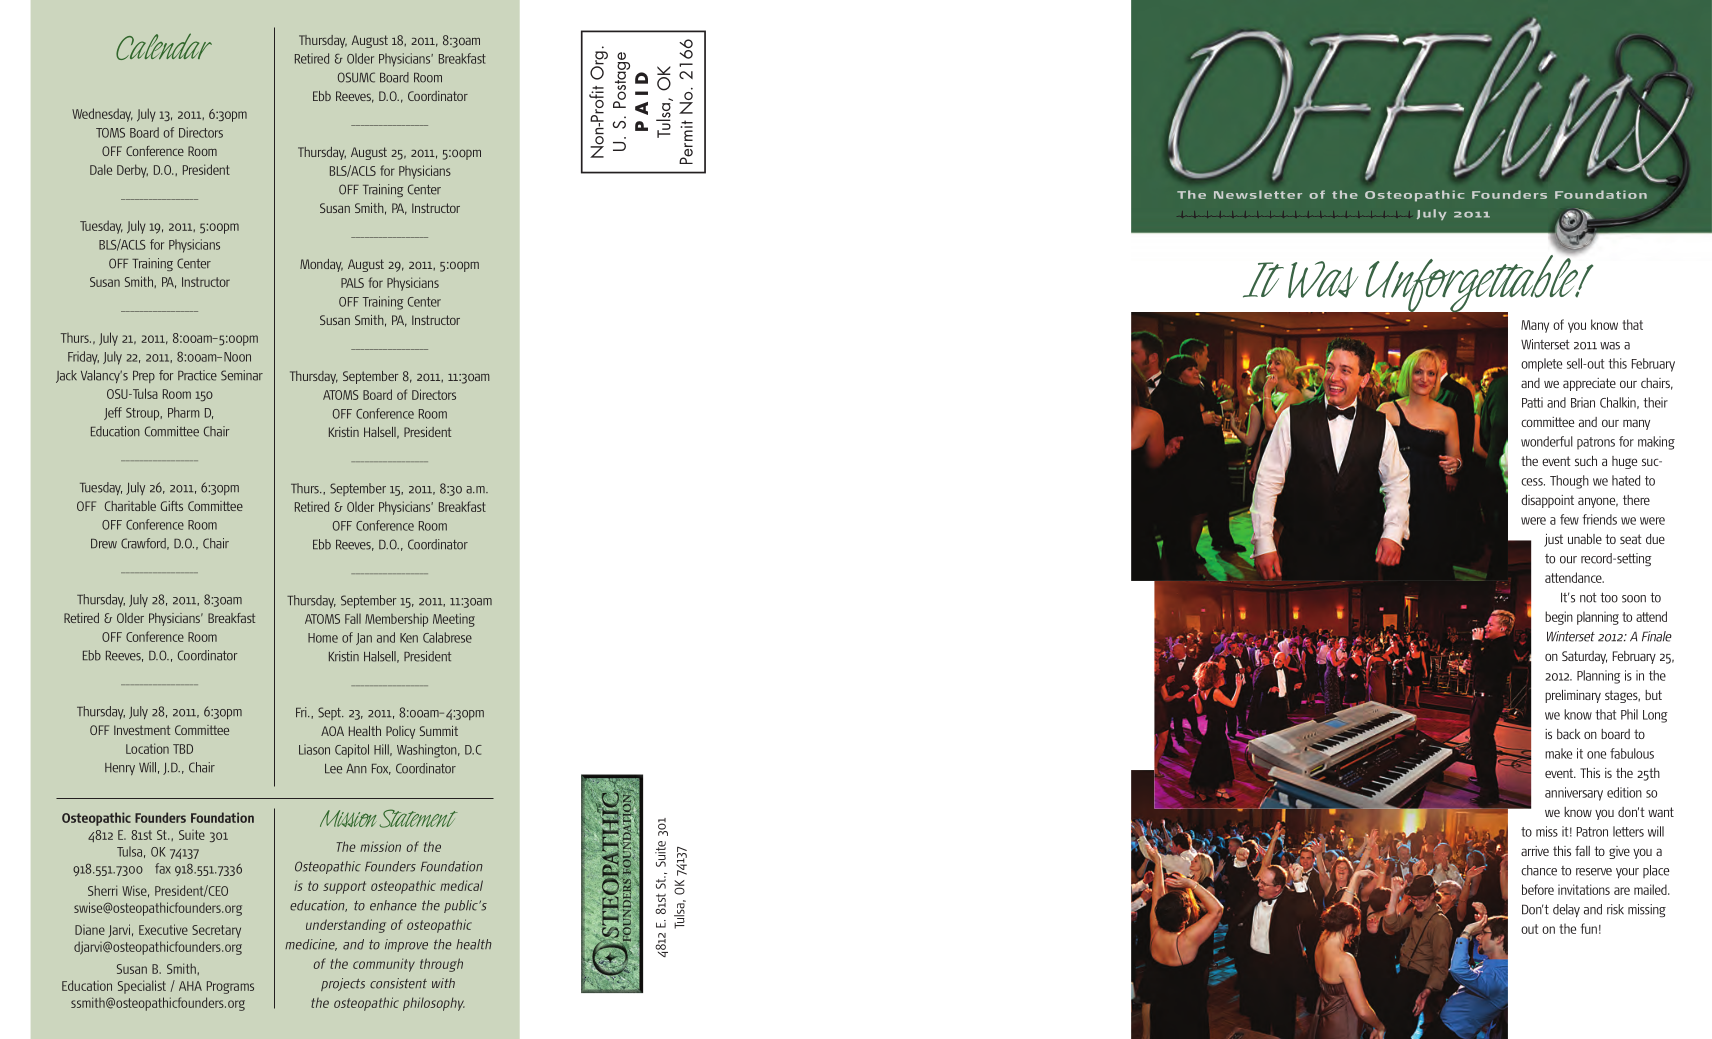 The image size is (1712, 1039). Describe the element at coordinates (454, 620) in the page. I see `Meeting` at that location.
